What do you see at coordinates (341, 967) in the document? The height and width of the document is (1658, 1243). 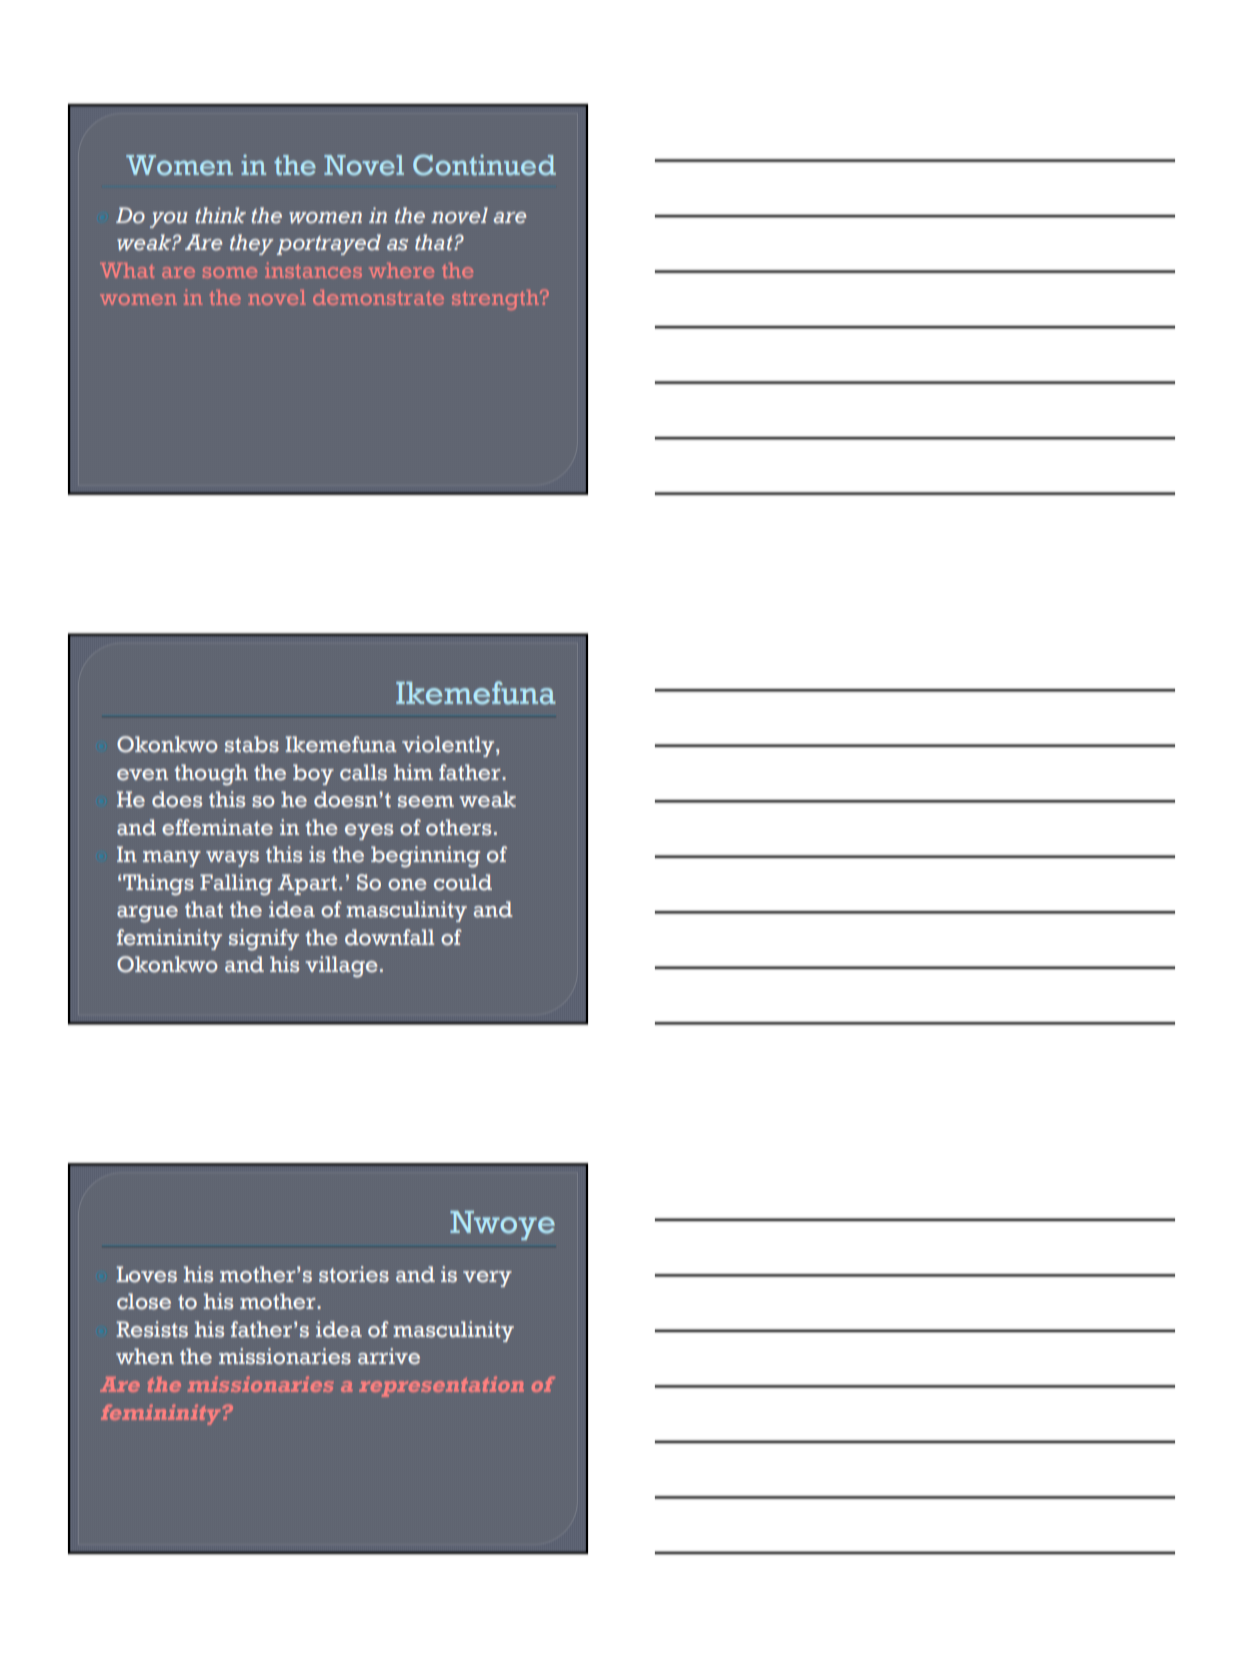 I see `village` at bounding box center [341, 967].
